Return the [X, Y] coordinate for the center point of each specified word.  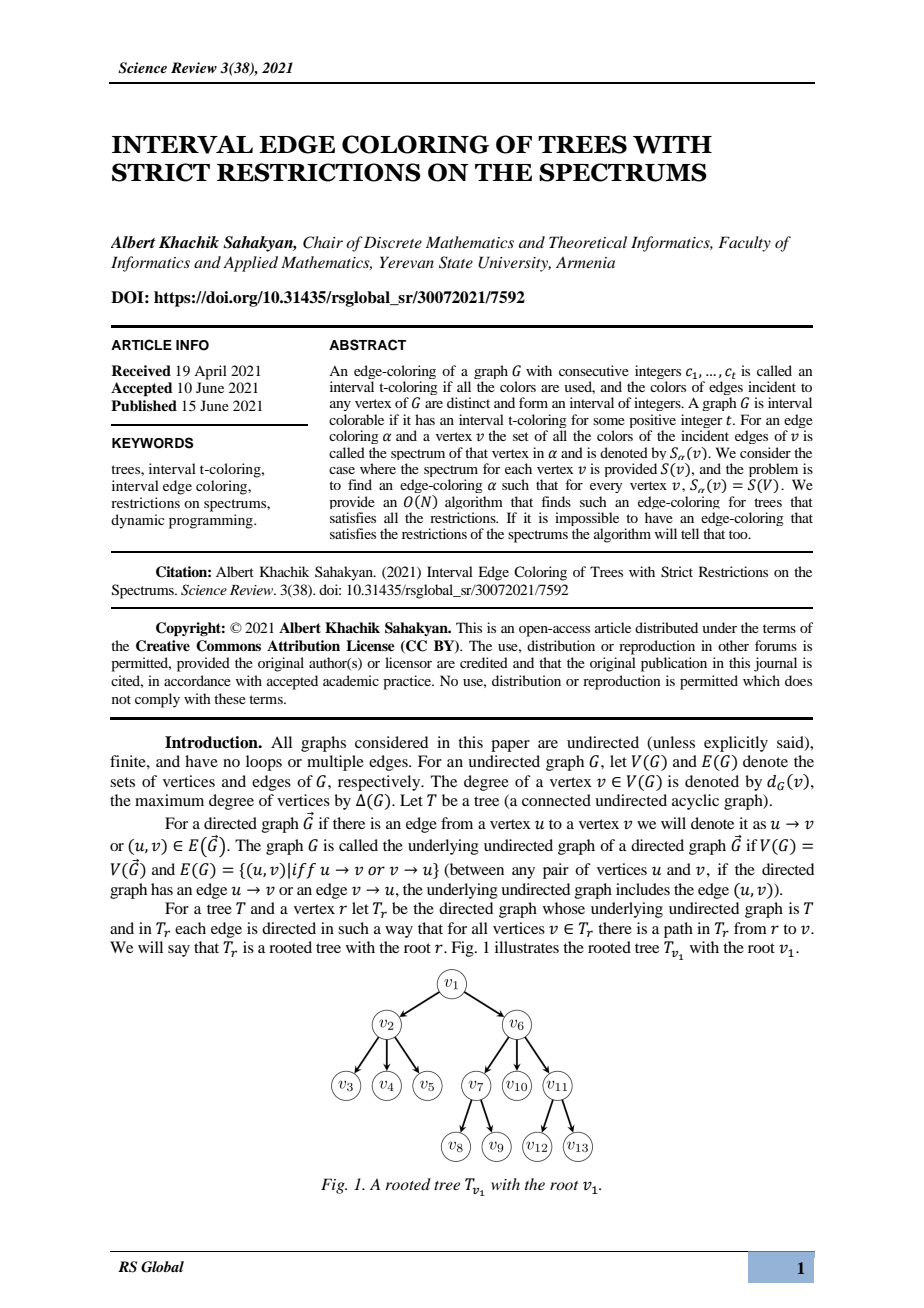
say [179, 951]
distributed [666, 627]
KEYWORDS [152, 443]
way [399, 932]
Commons [228, 646]
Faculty [744, 244]
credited [484, 662]
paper [510, 746]
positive [652, 422]
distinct [468, 402]
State [456, 262]
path [678, 930]
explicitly [736, 744]
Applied [250, 264]
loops [264, 763]
